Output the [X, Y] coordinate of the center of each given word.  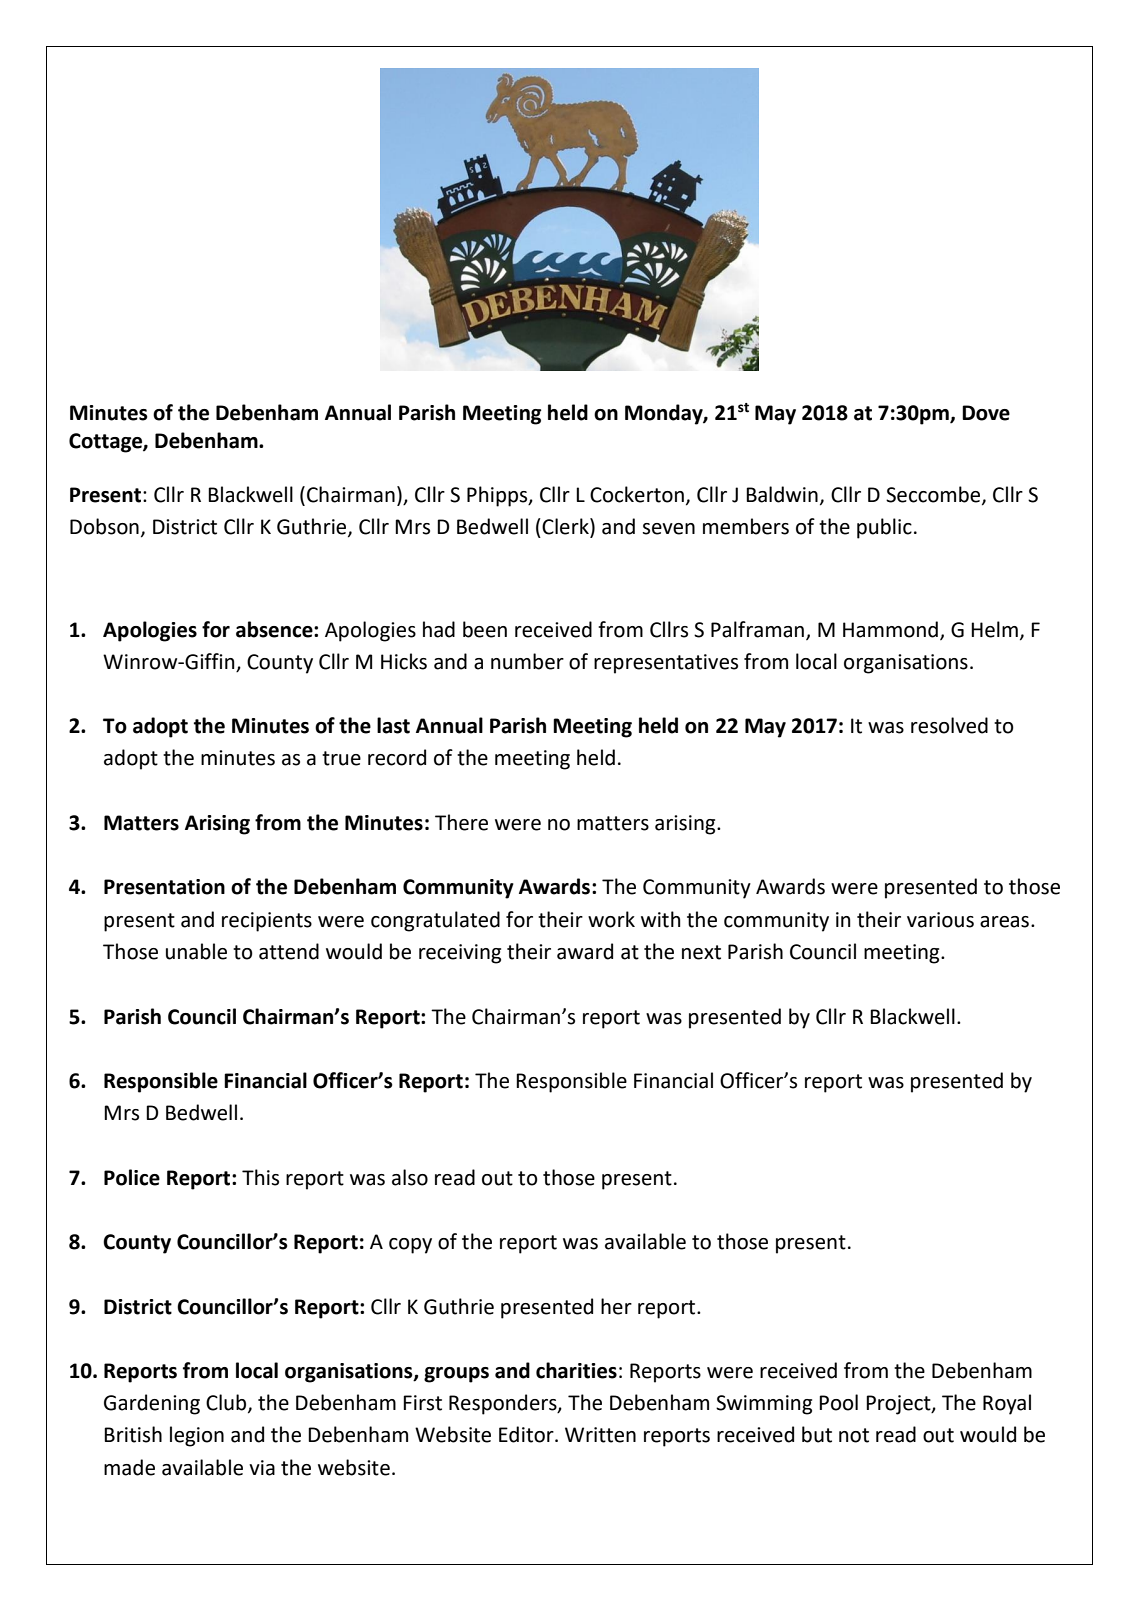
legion [197, 1436]
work [611, 919]
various [940, 920]
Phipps [498, 496]
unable [196, 951]
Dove [986, 413]
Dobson [104, 526]
